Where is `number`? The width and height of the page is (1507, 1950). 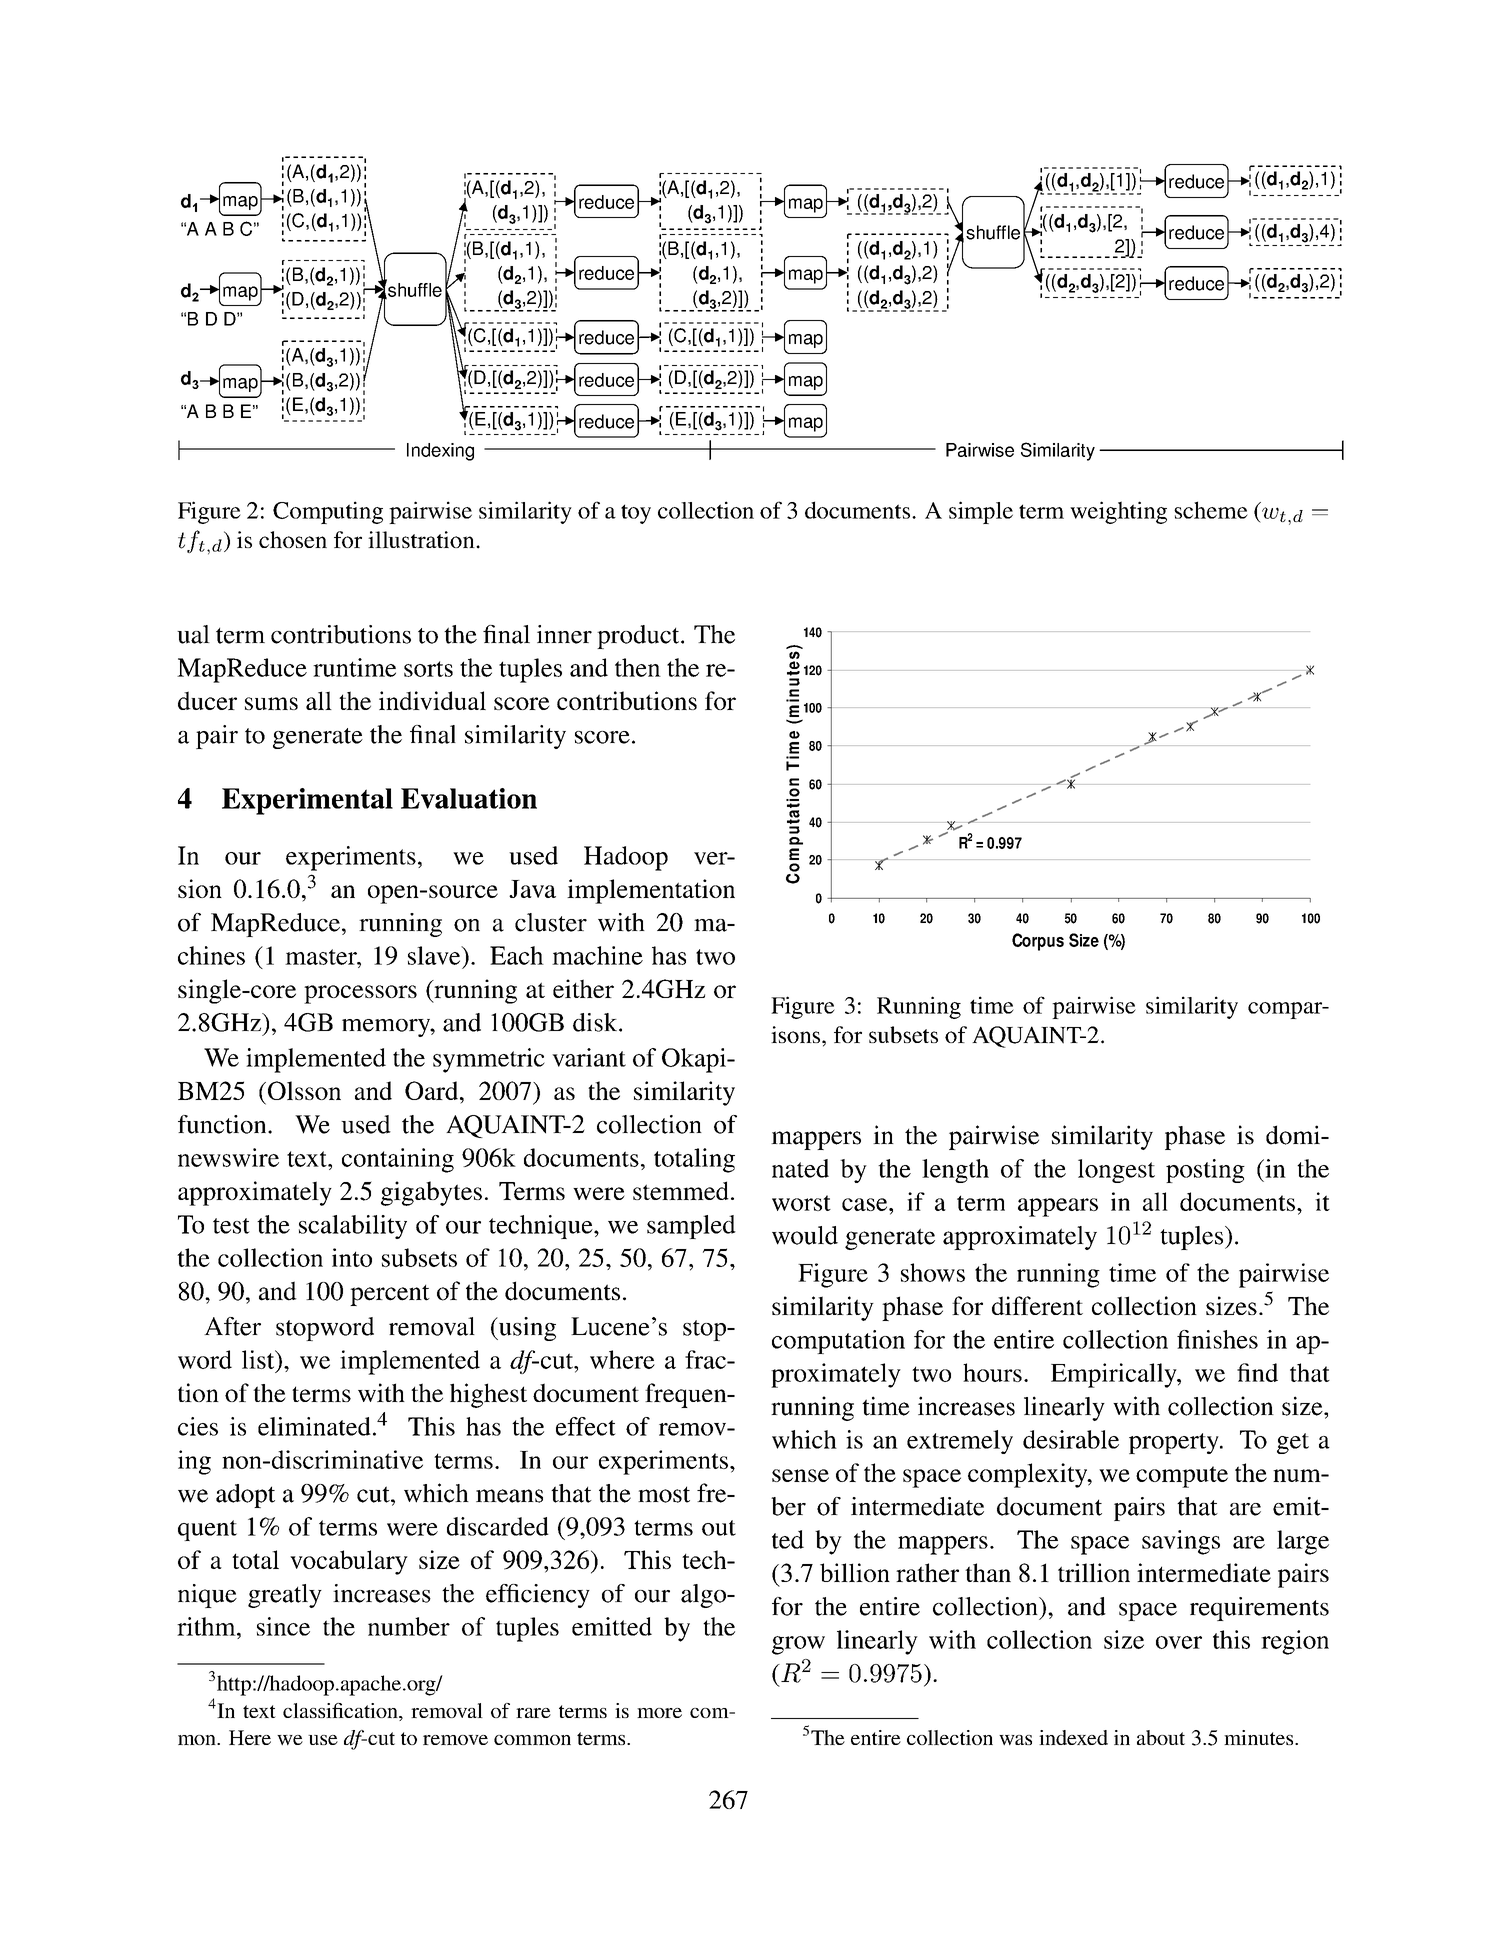 number is located at coordinates (409, 1626).
